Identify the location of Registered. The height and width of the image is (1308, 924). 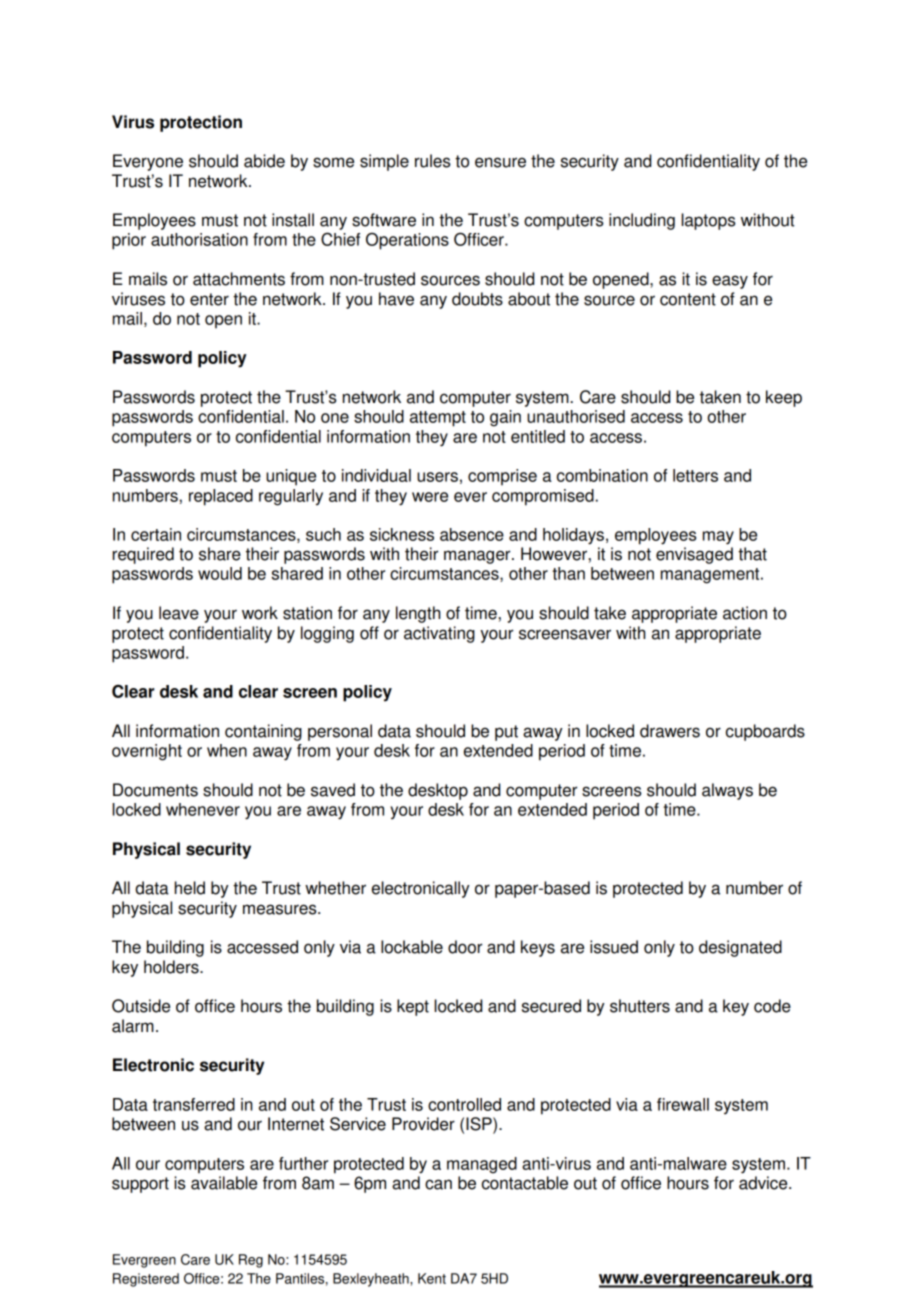
(146, 1280).
